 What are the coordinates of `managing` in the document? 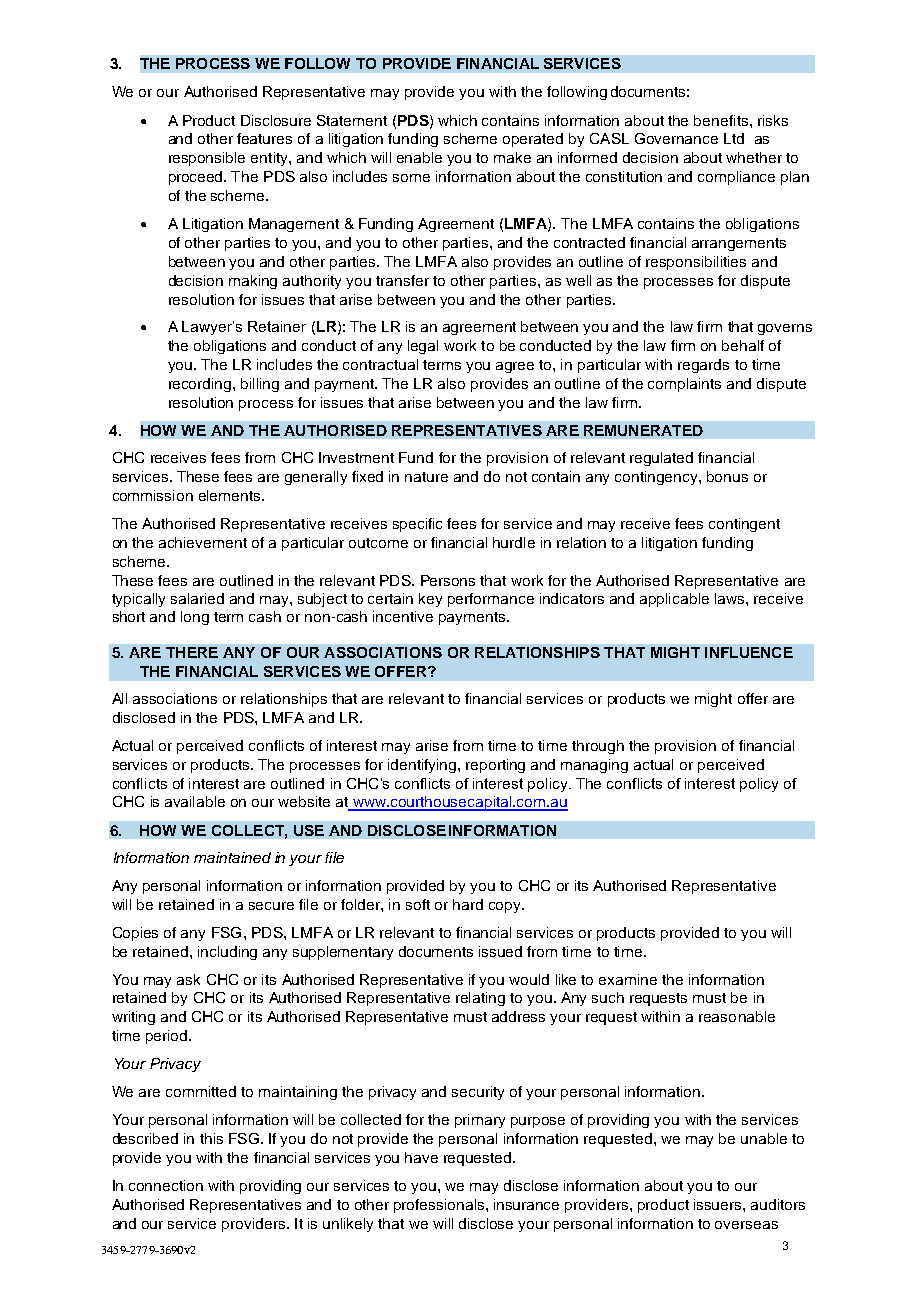 It's located at (594, 766).
